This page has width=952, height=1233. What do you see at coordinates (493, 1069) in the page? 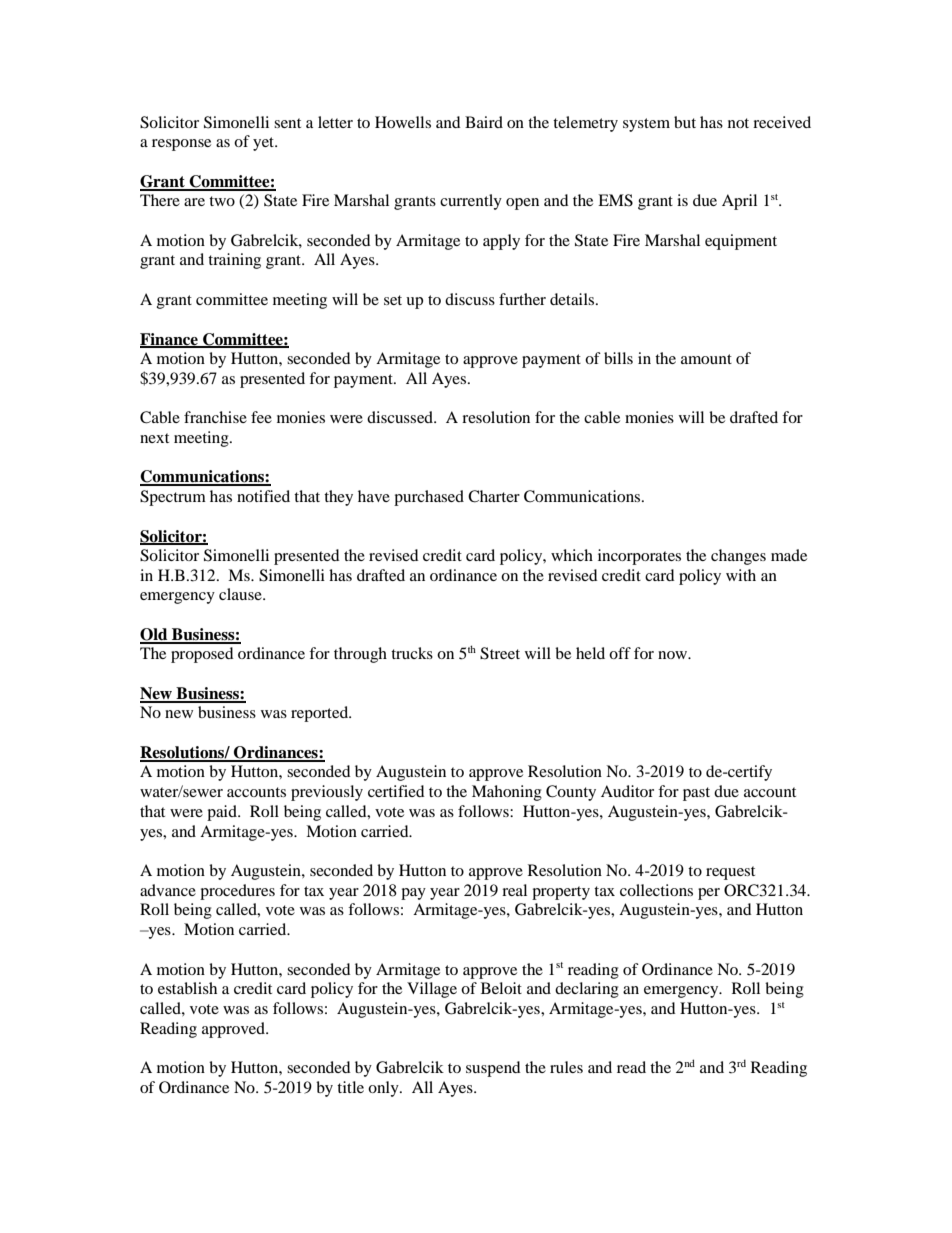
I see `suspend` at bounding box center [493, 1069].
